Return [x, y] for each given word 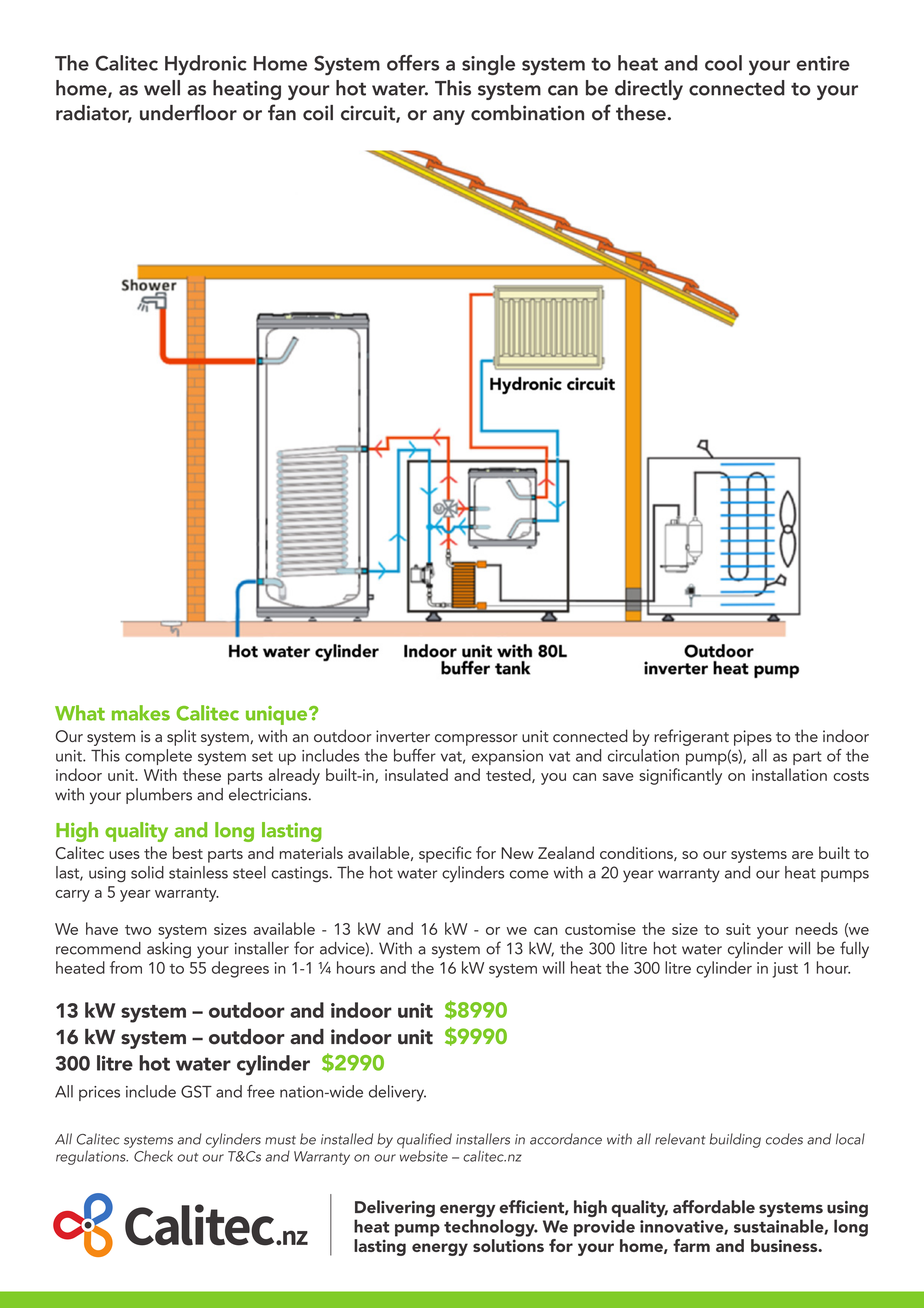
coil [318, 113]
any [449, 117]
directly [649, 90]
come [529, 874]
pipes [753, 738]
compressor [476, 740]
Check [153, 1156]
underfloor [188, 112]
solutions [508, 1245]
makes [141, 713]
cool [723, 63]
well [162, 88]
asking [169, 950]
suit [738, 929]
